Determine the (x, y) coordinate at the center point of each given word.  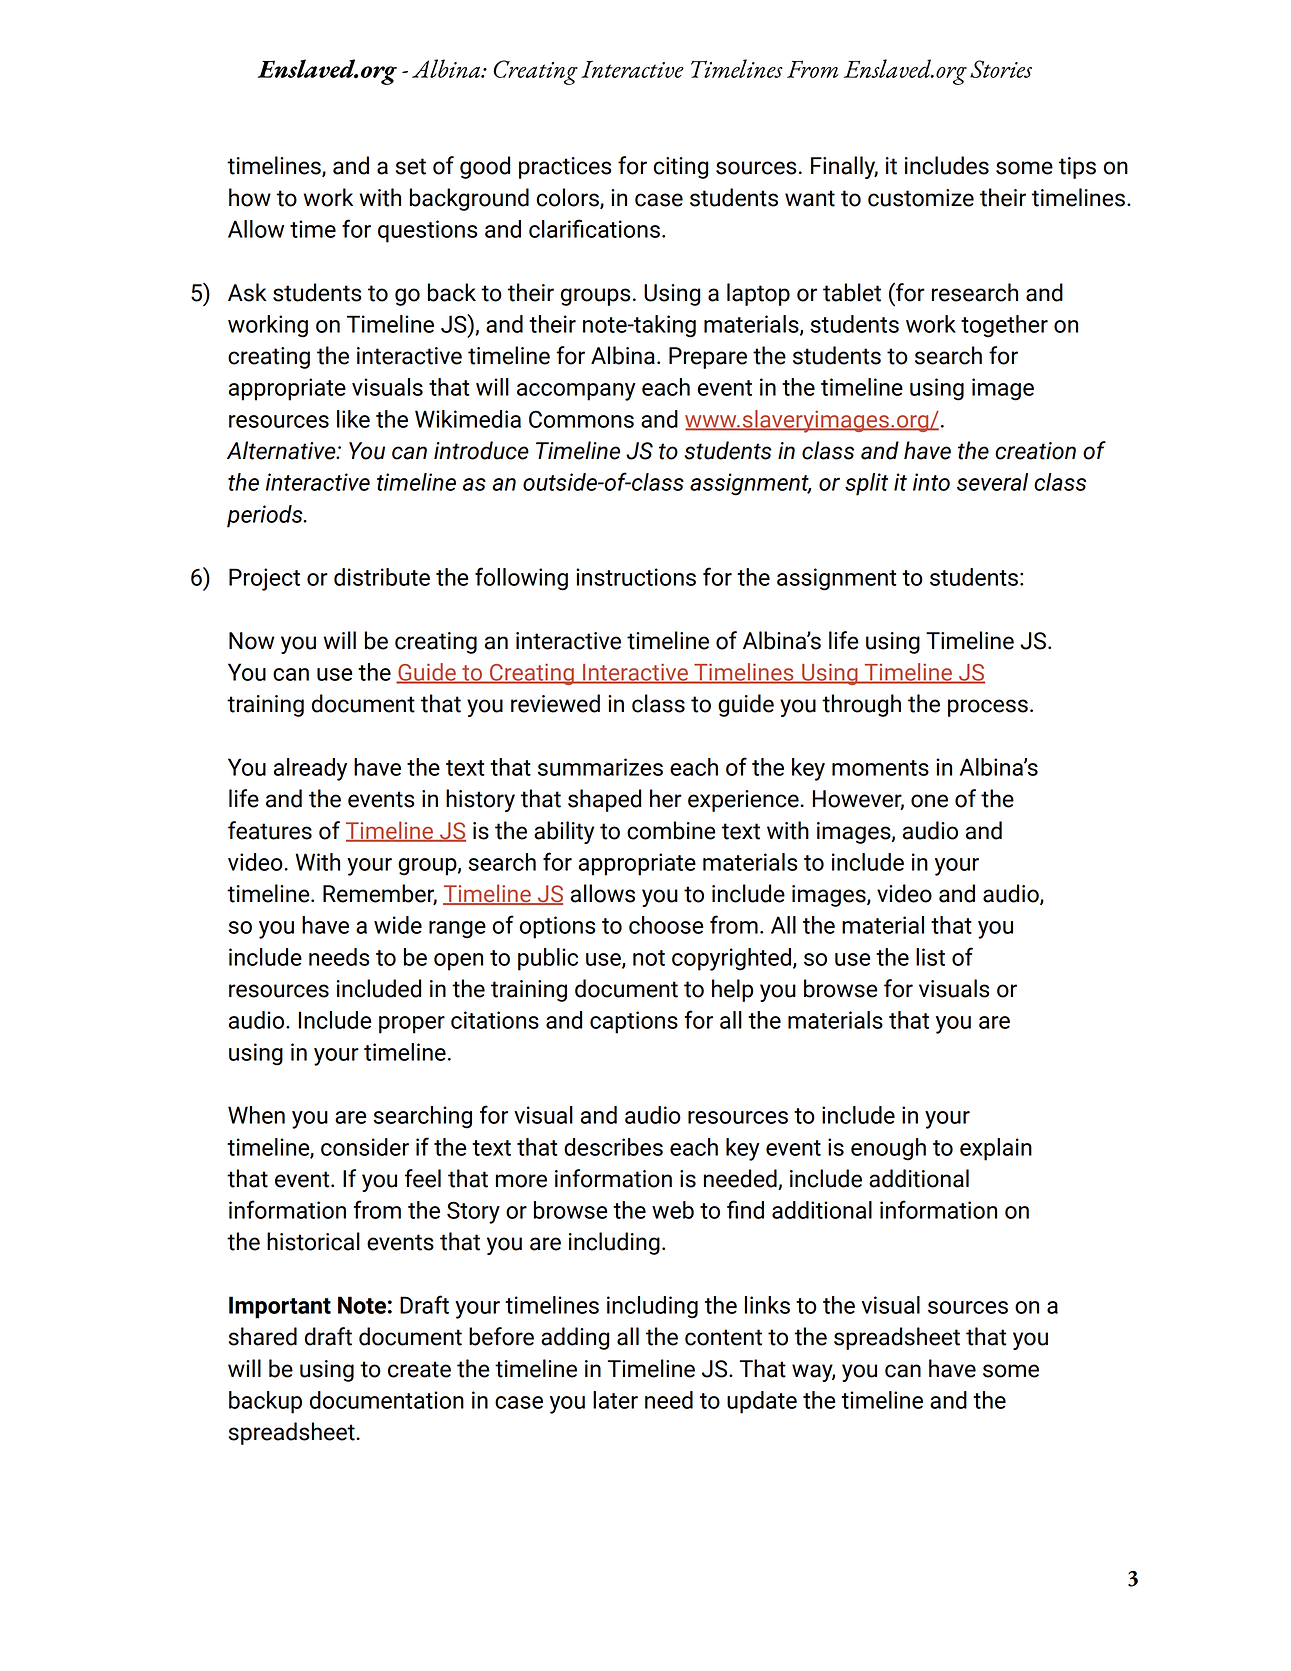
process (988, 708)
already (310, 769)
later (615, 1400)
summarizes (600, 767)
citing (681, 168)
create (419, 1369)
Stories (1001, 69)
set (411, 166)
